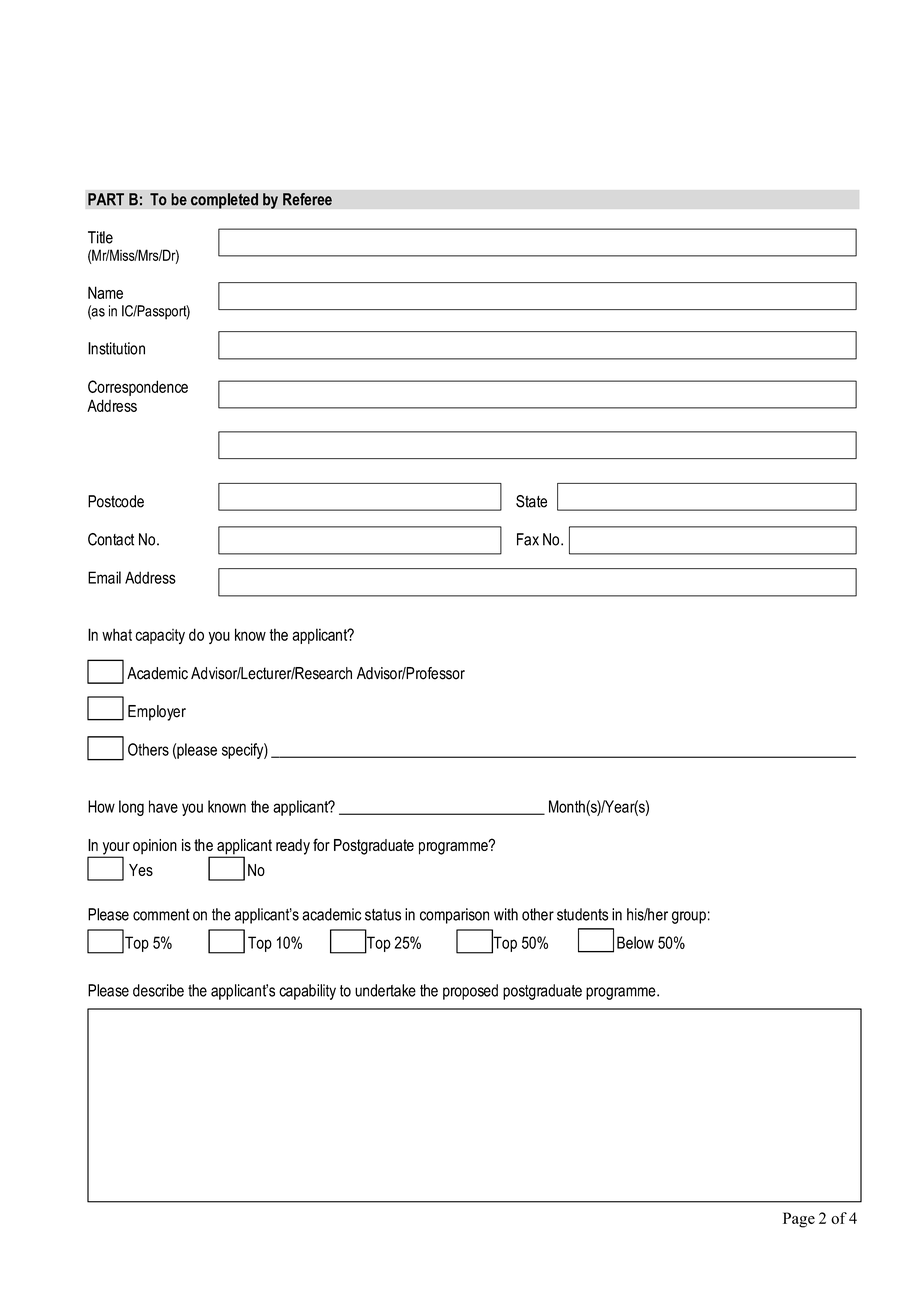 The image size is (924, 1308). What do you see at coordinates (224, 201) in the image?
I see `completed` at bounding box center [224, 201].
